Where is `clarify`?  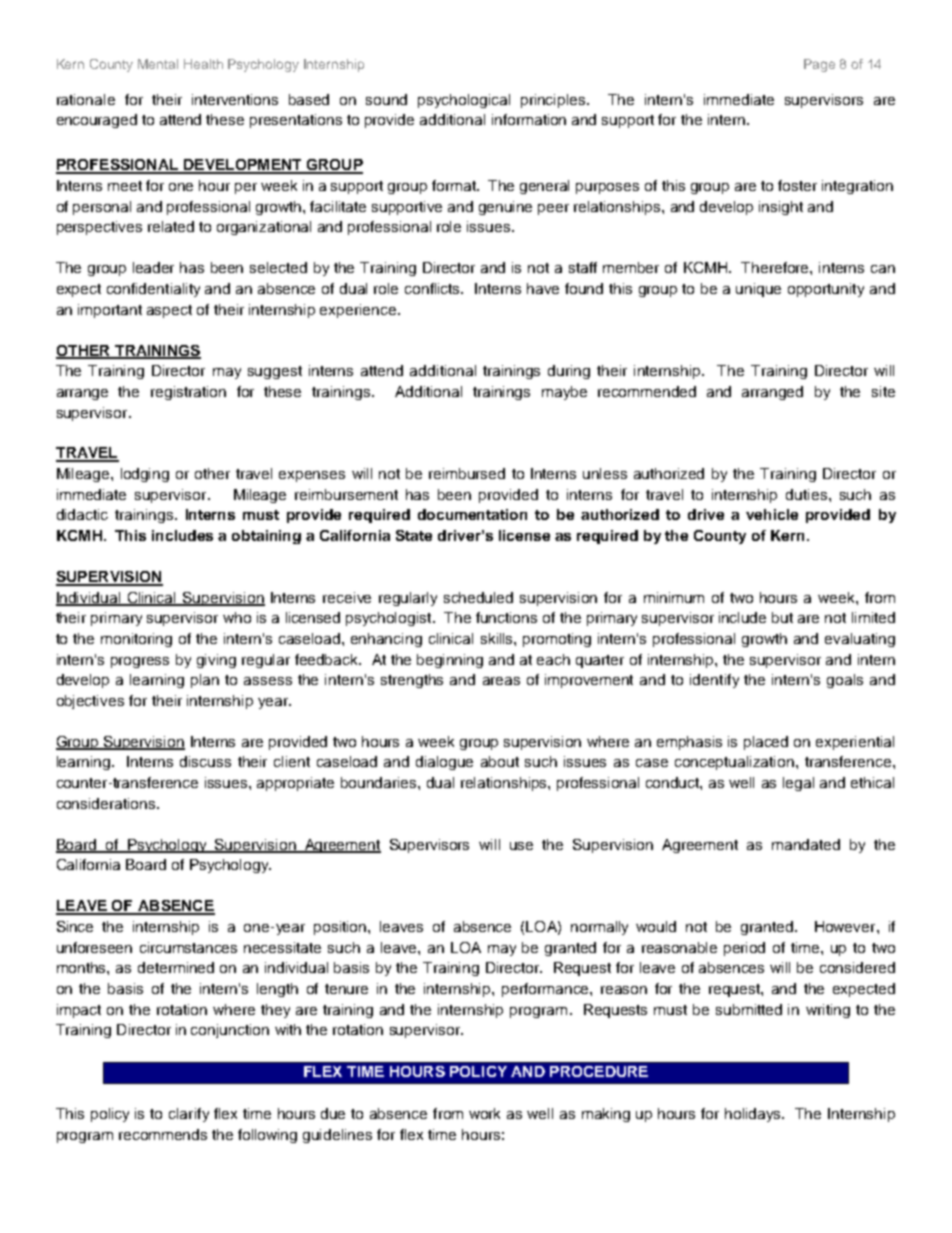
clarify is located at coordinates (189, 1115).
